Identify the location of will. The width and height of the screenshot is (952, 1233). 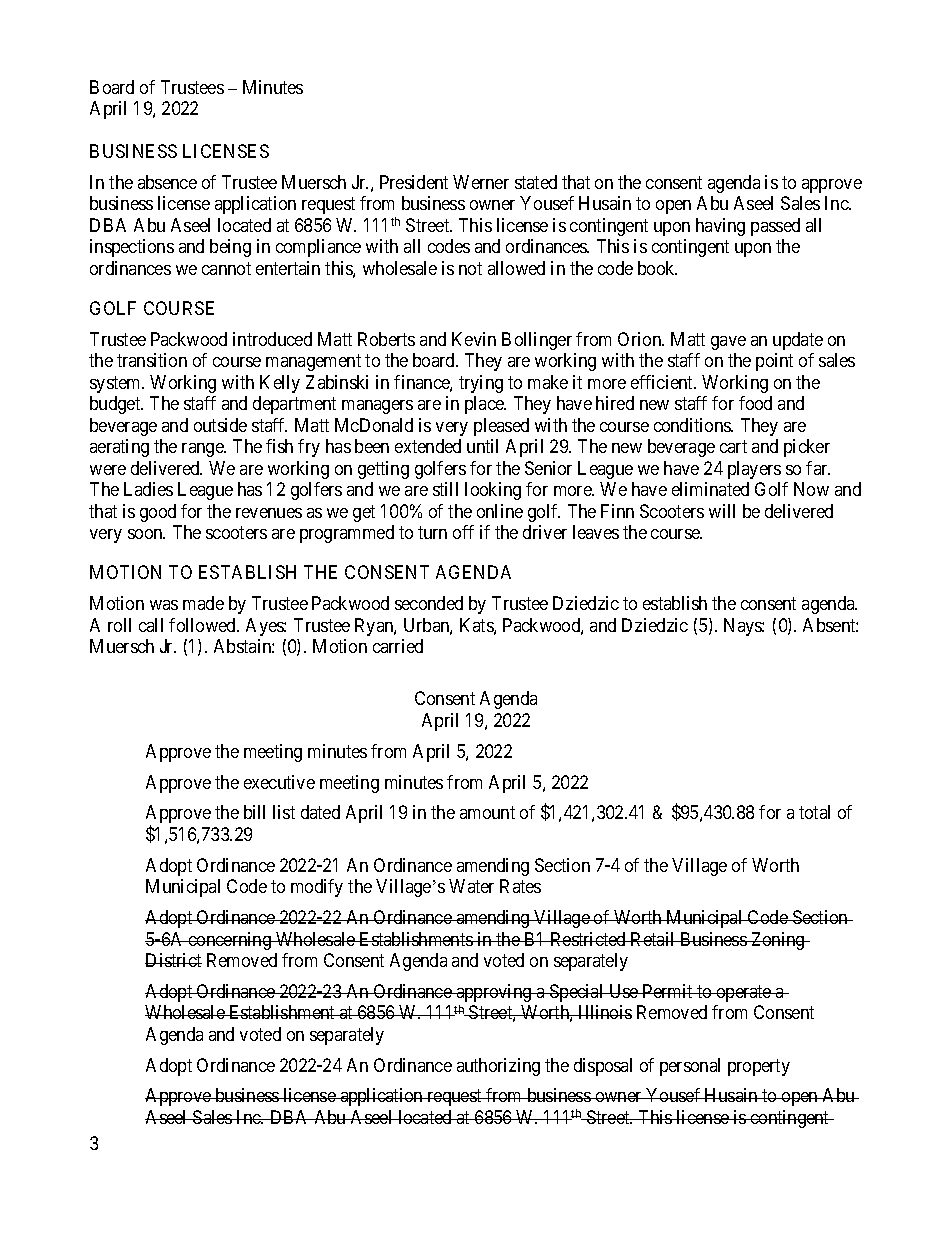
(722, 511).
